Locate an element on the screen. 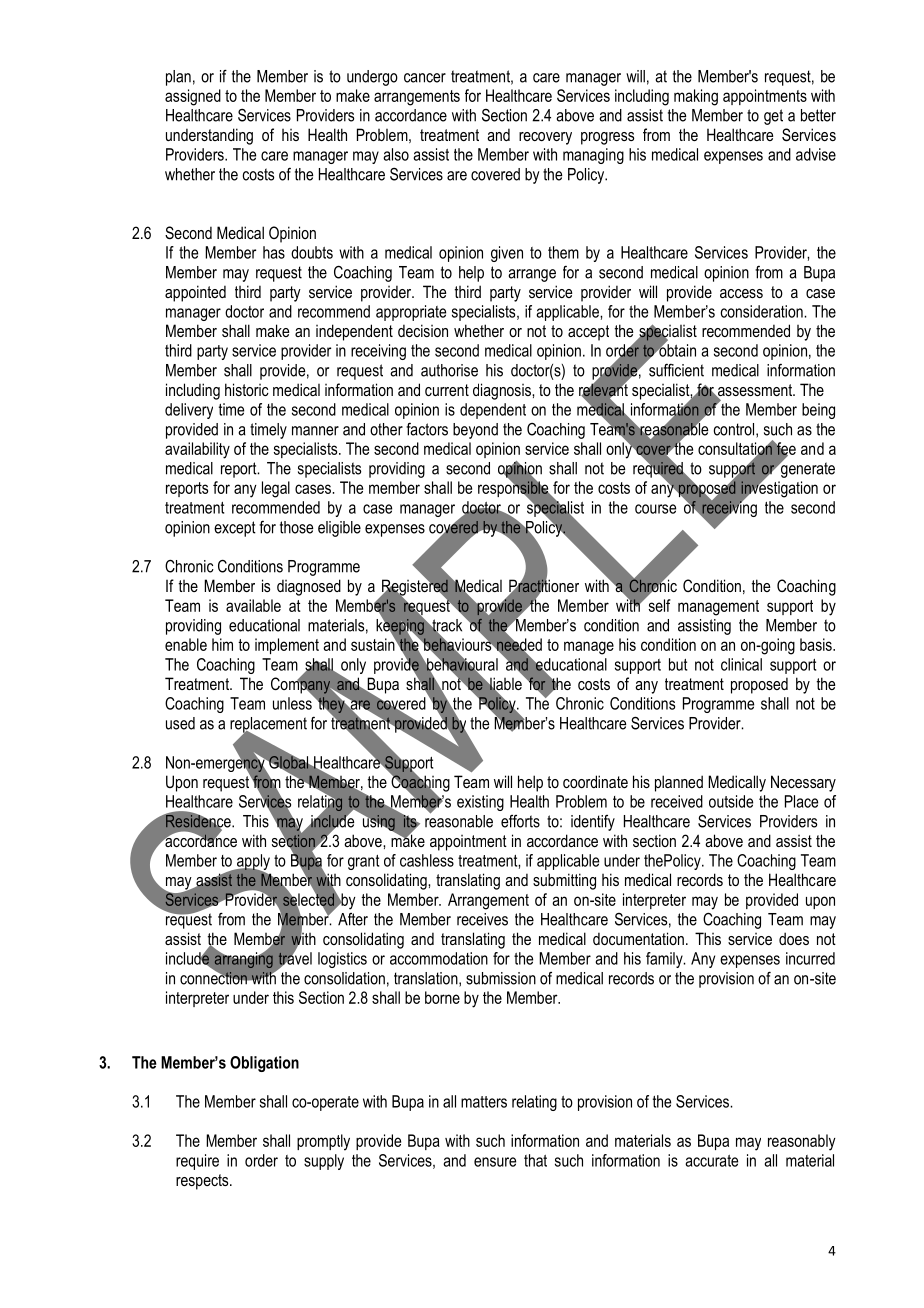 The height and width of the screenshot is (1308, 924). respects is located at coordinates (203, 1182).
